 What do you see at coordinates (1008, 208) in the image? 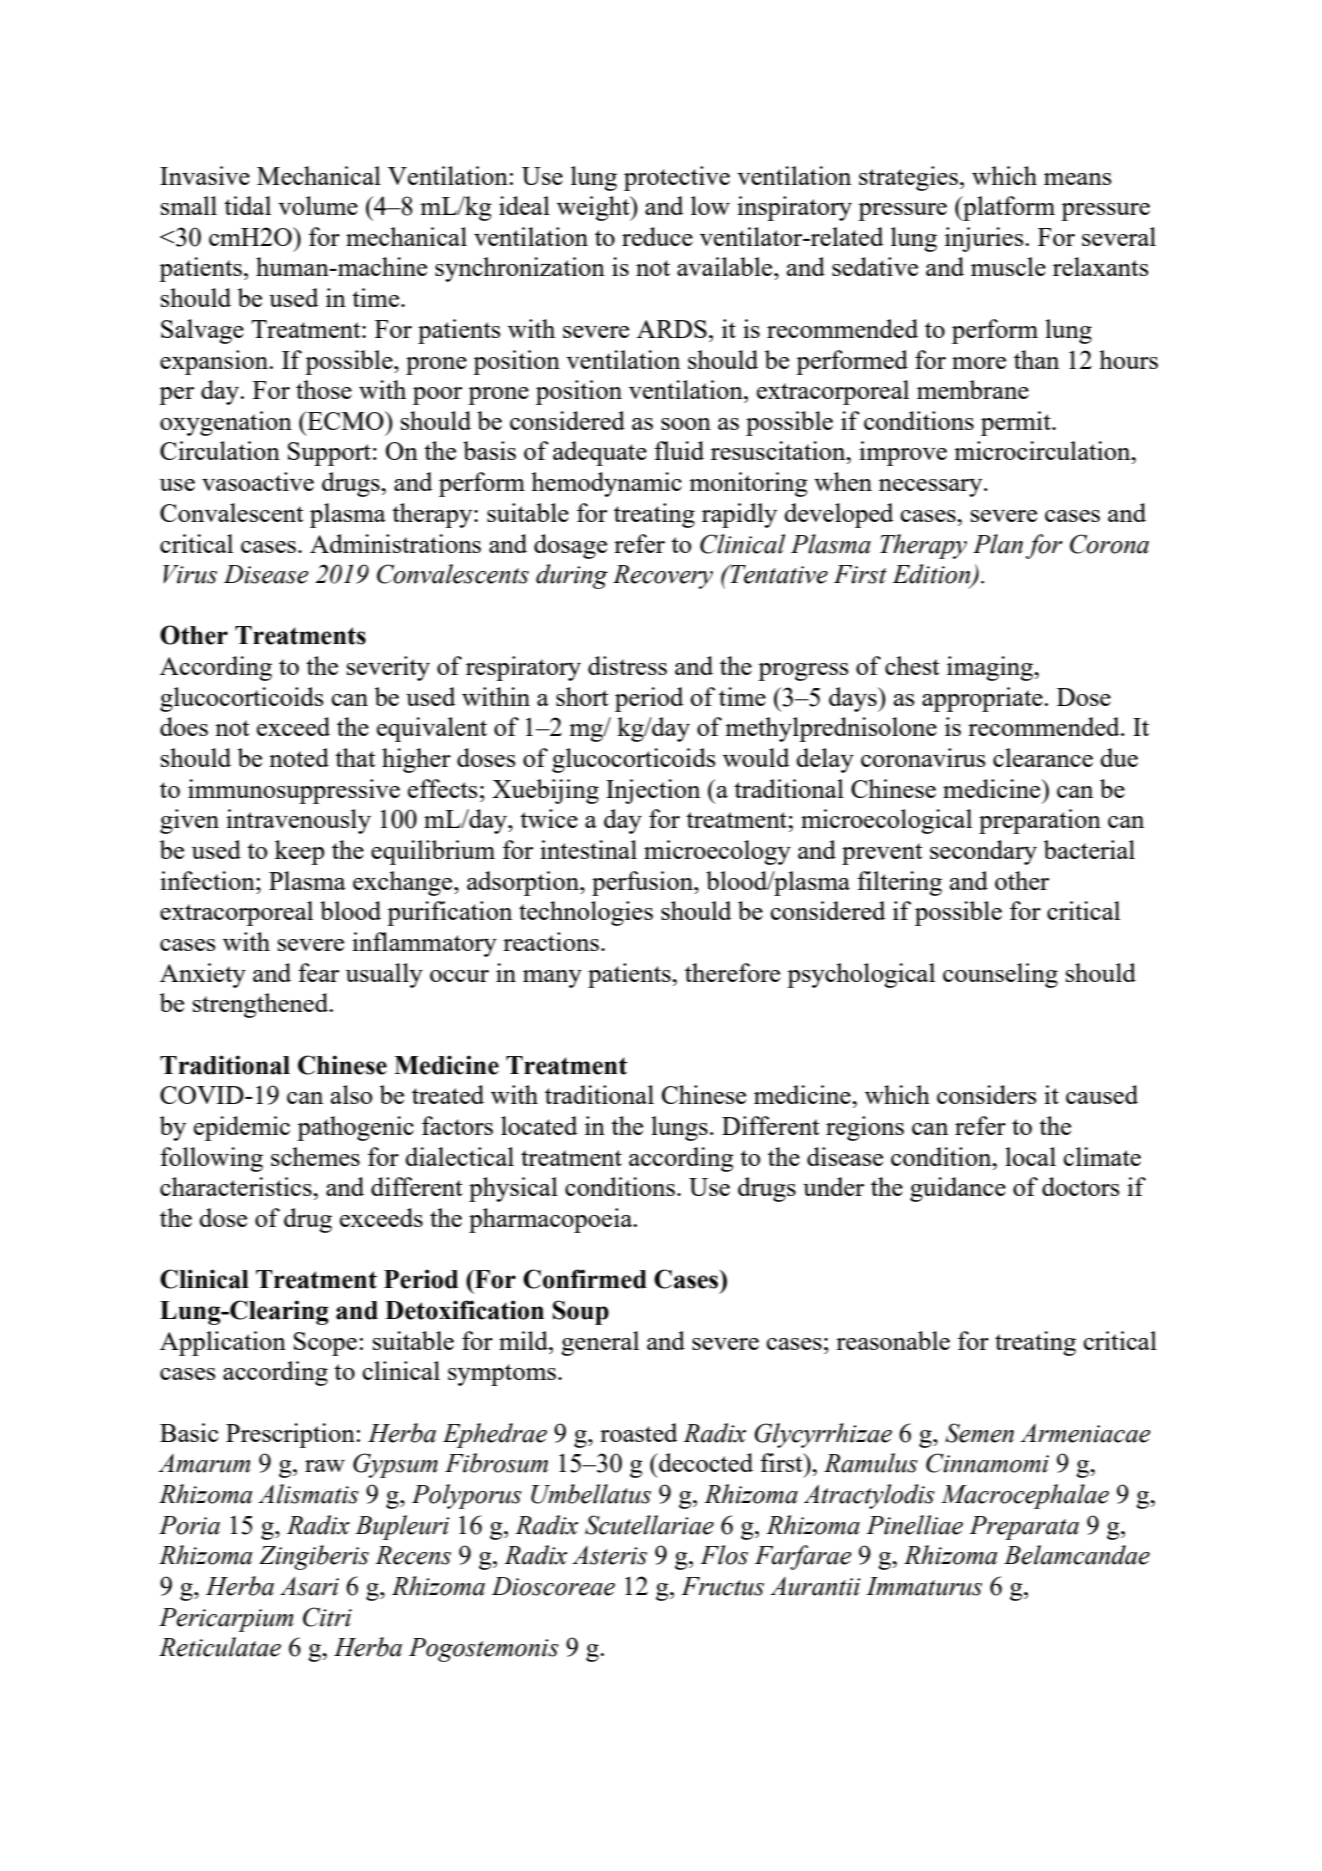
I see `platform` at bounding box center [1008, 208].
